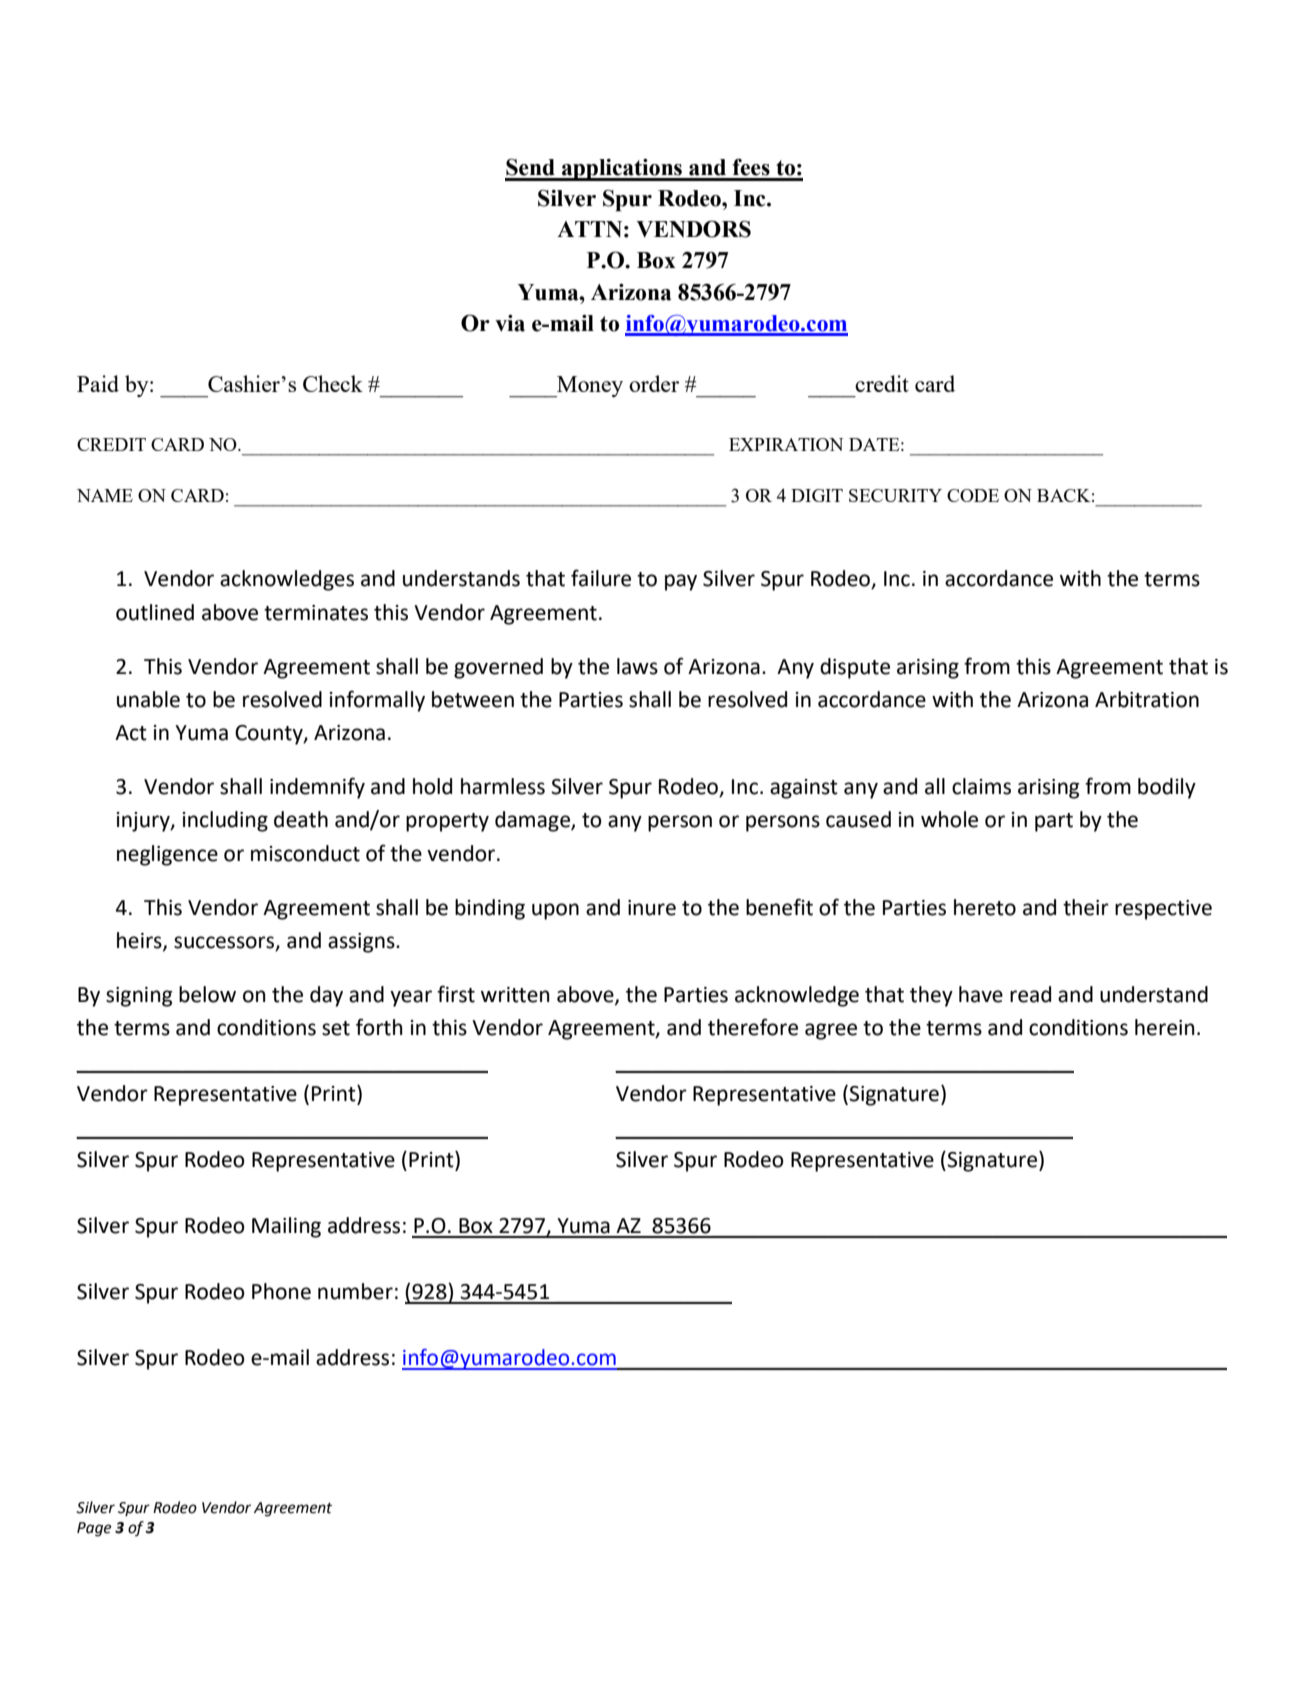 The image size is (1309, 1694). Describe the element at coordinates (973, 495) in the document. I see `CODE` at that location.
